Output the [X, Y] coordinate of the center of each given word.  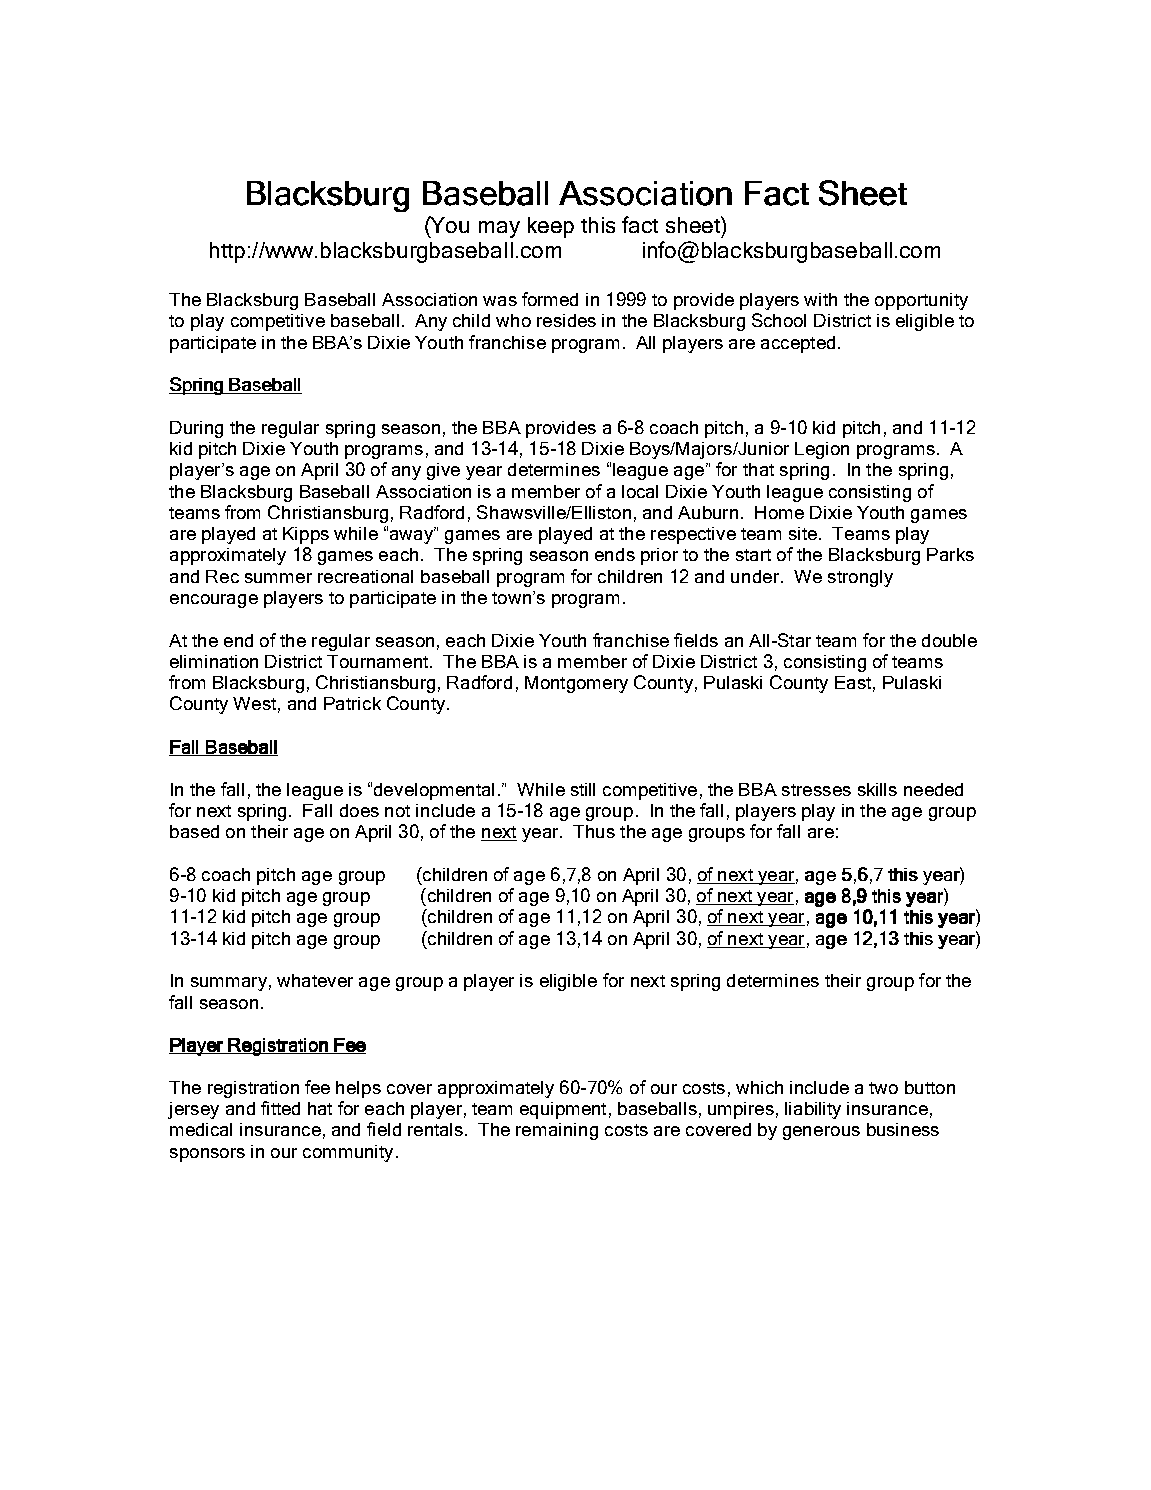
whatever [315, 980]
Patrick [352, 703]
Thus [594, 831]
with [820, 299]
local [640, 491]
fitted [280, 1108]
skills [877, 789]
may [499, 229]
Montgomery [576, 684]
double [949, 640]
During [196, 429]
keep [551, 227]
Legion [822, 450]
